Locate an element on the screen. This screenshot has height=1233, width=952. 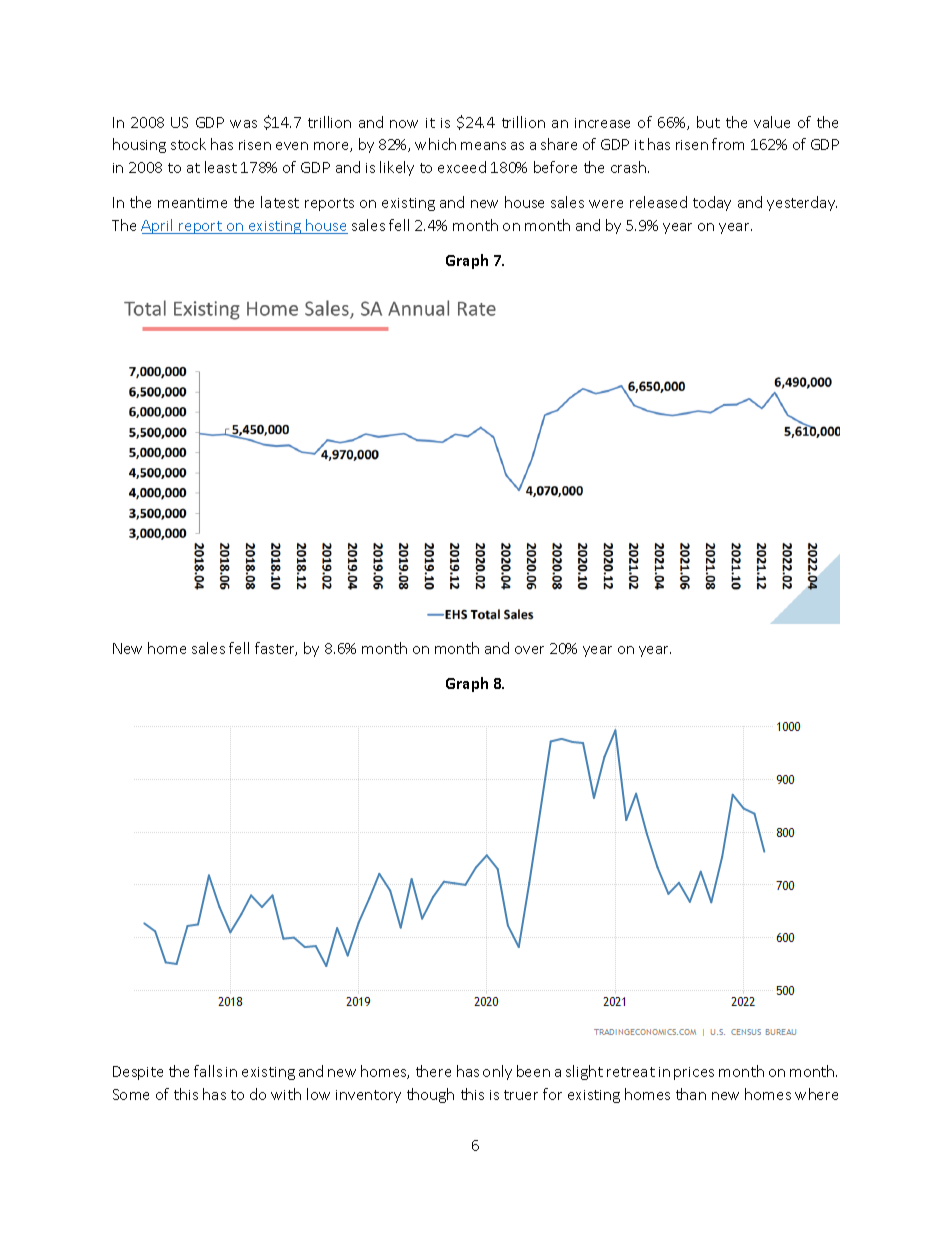
means is located at coordinates (483, 146).
